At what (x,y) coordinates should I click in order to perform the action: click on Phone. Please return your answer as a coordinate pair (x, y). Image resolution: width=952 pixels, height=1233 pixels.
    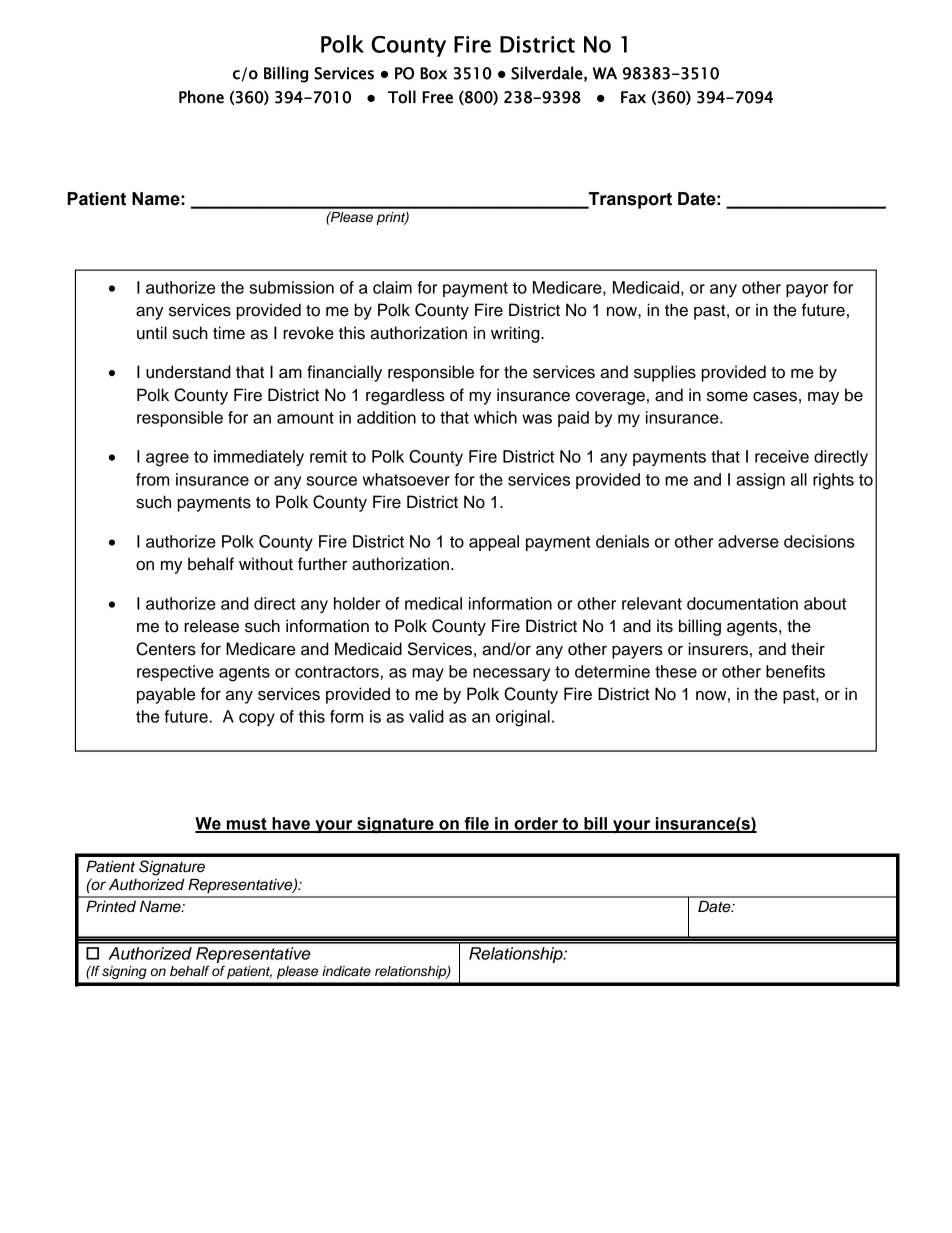
    Looking at the image, I should click on (201, 97).
